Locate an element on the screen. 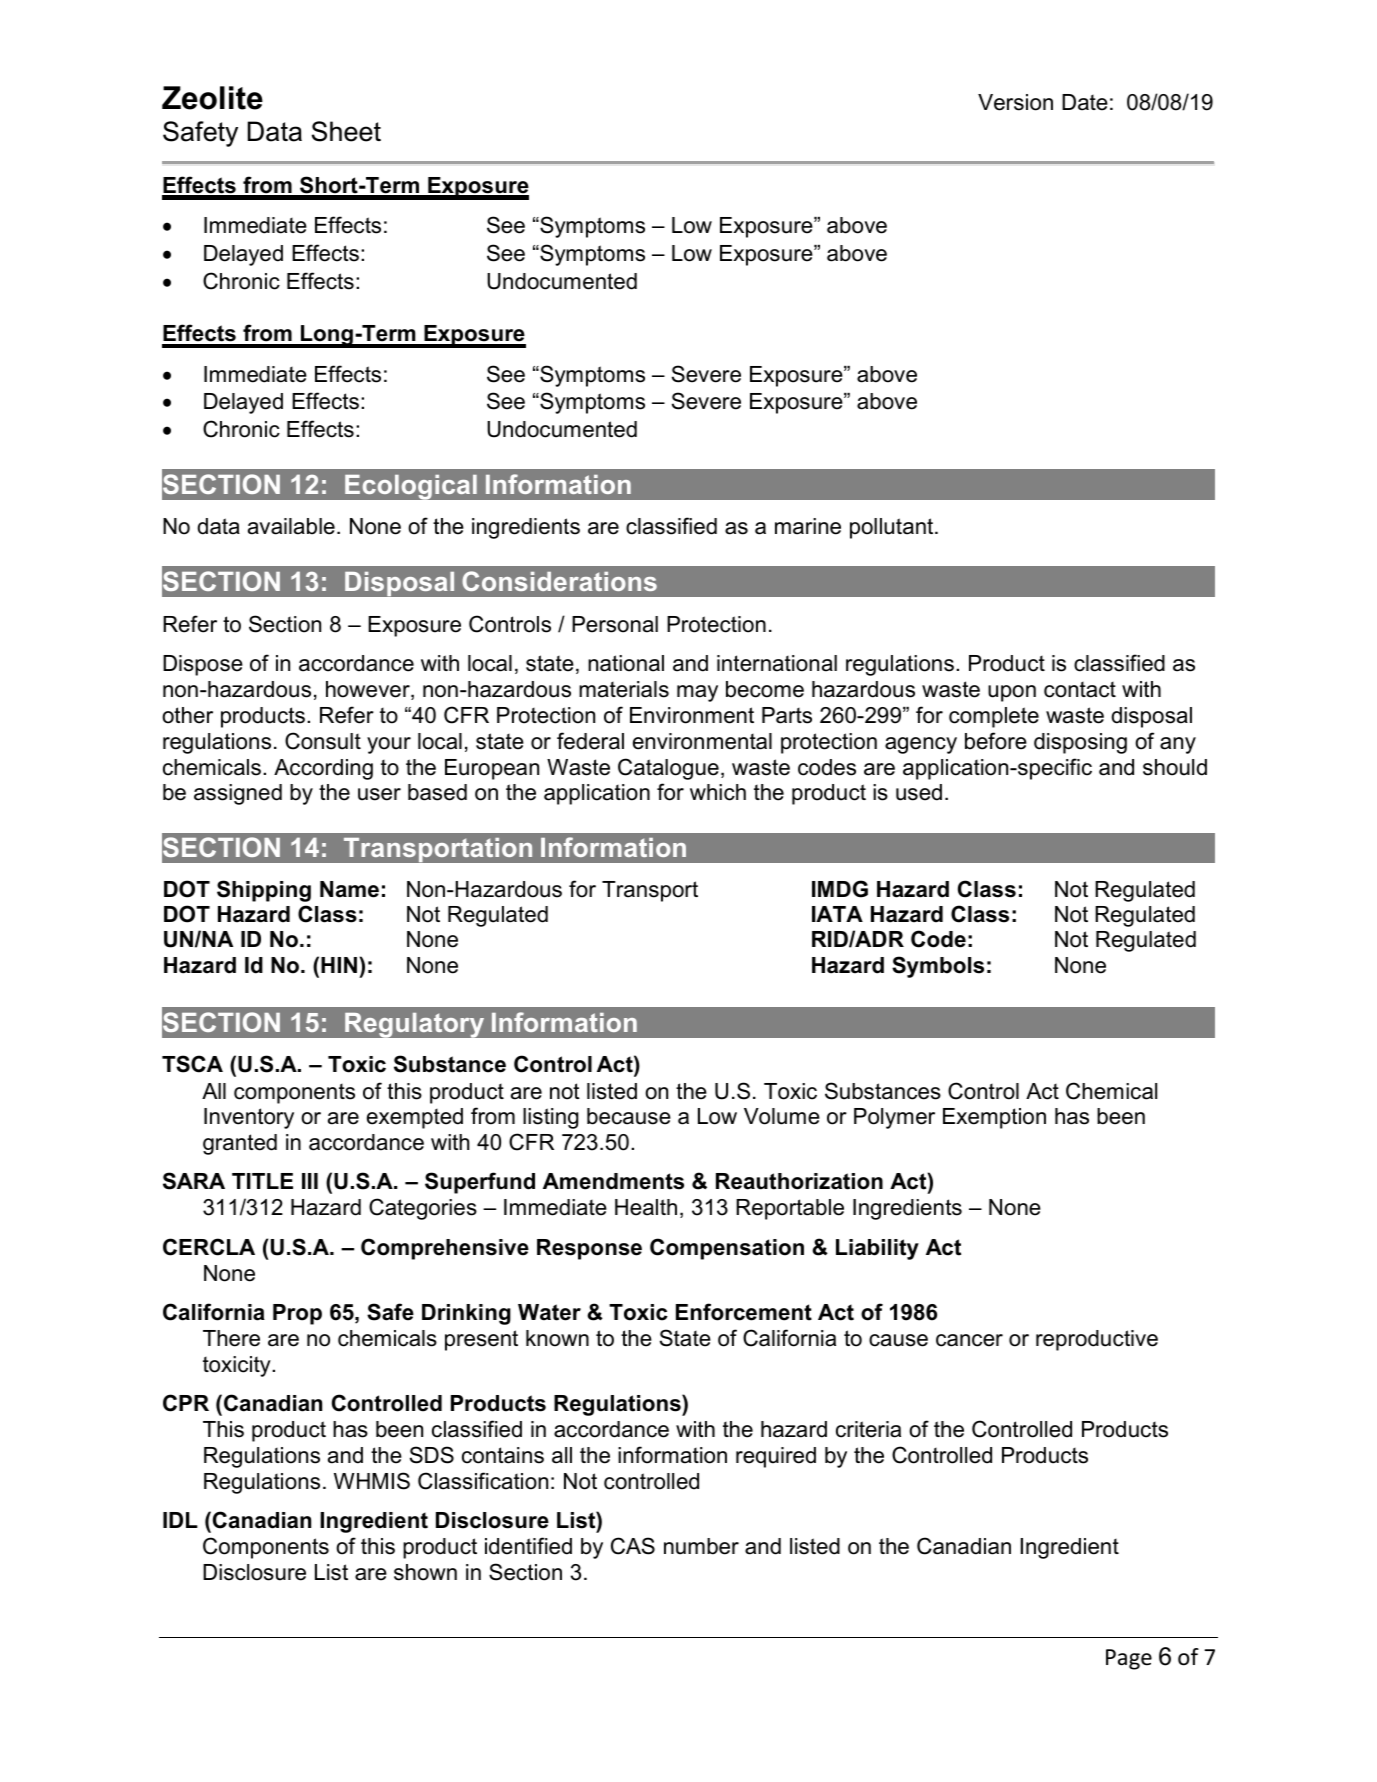  Page is located at coordinates (1129, 1659).
